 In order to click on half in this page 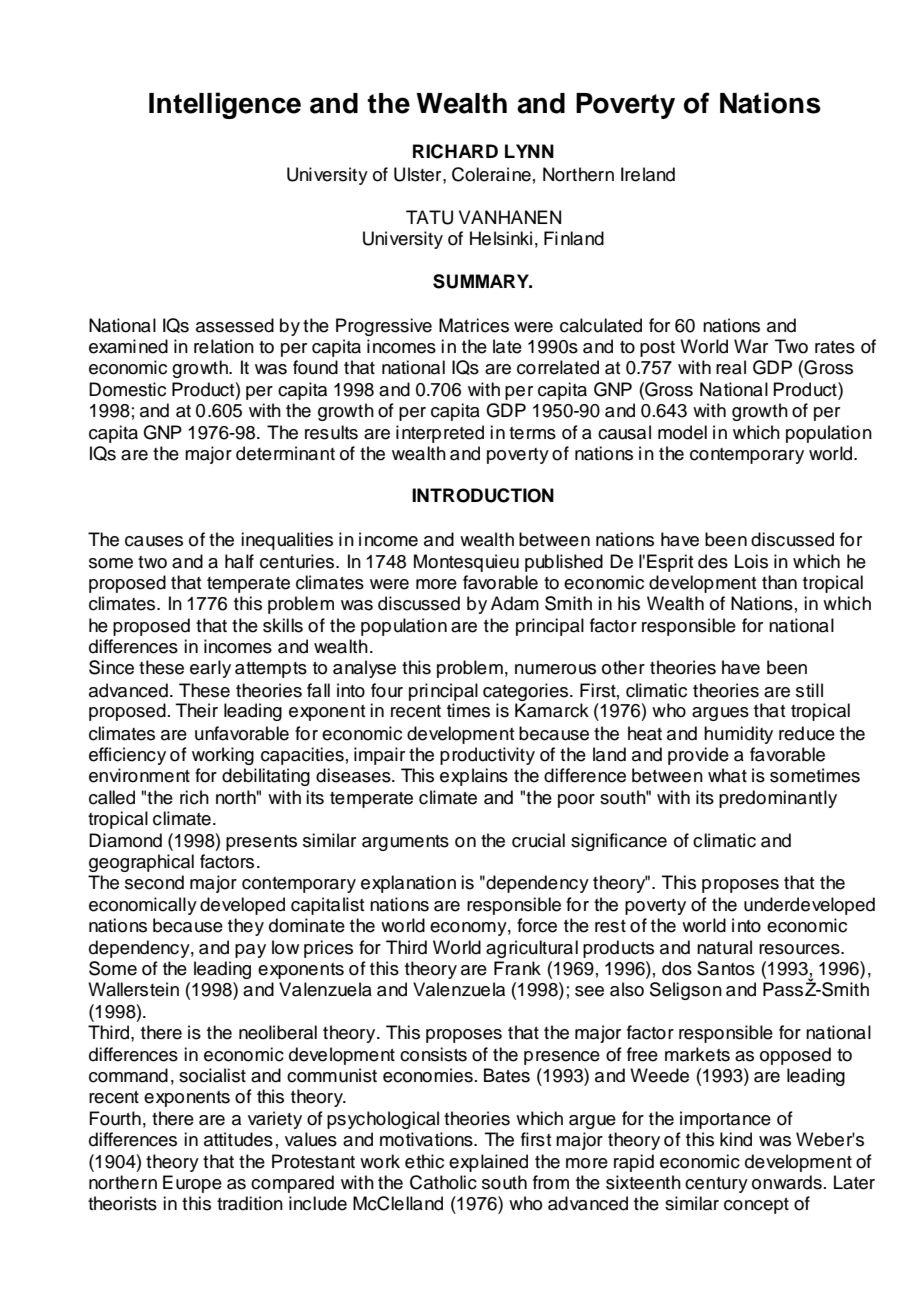, I will do `click(239, 561)`.
